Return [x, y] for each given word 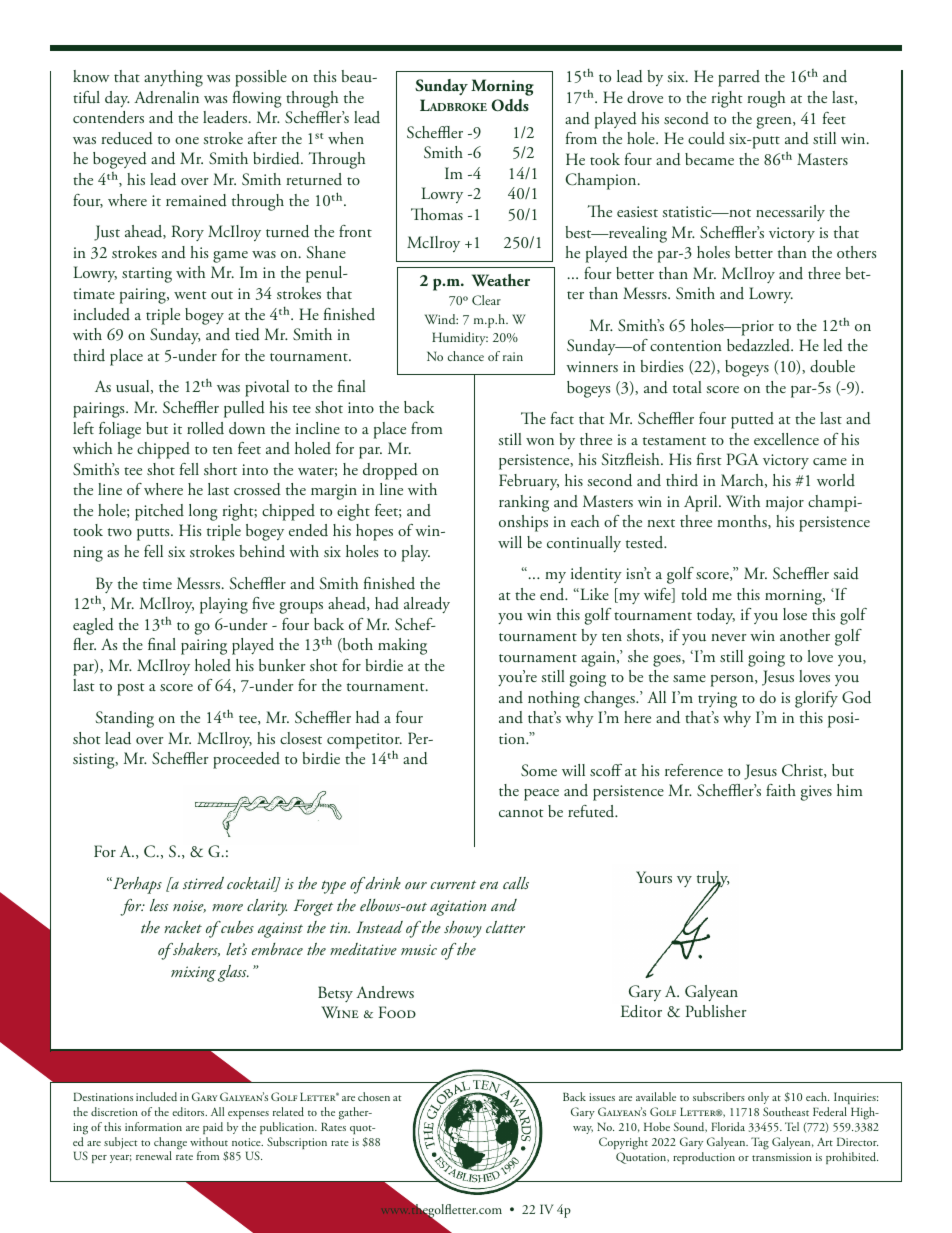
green [775, 123]
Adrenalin [166, 97]
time [157, 583]
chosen [374, 1096]
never [729, 637]
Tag [760, 1143]
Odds [510, 105]
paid [213, 1128]
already [427, 605]
